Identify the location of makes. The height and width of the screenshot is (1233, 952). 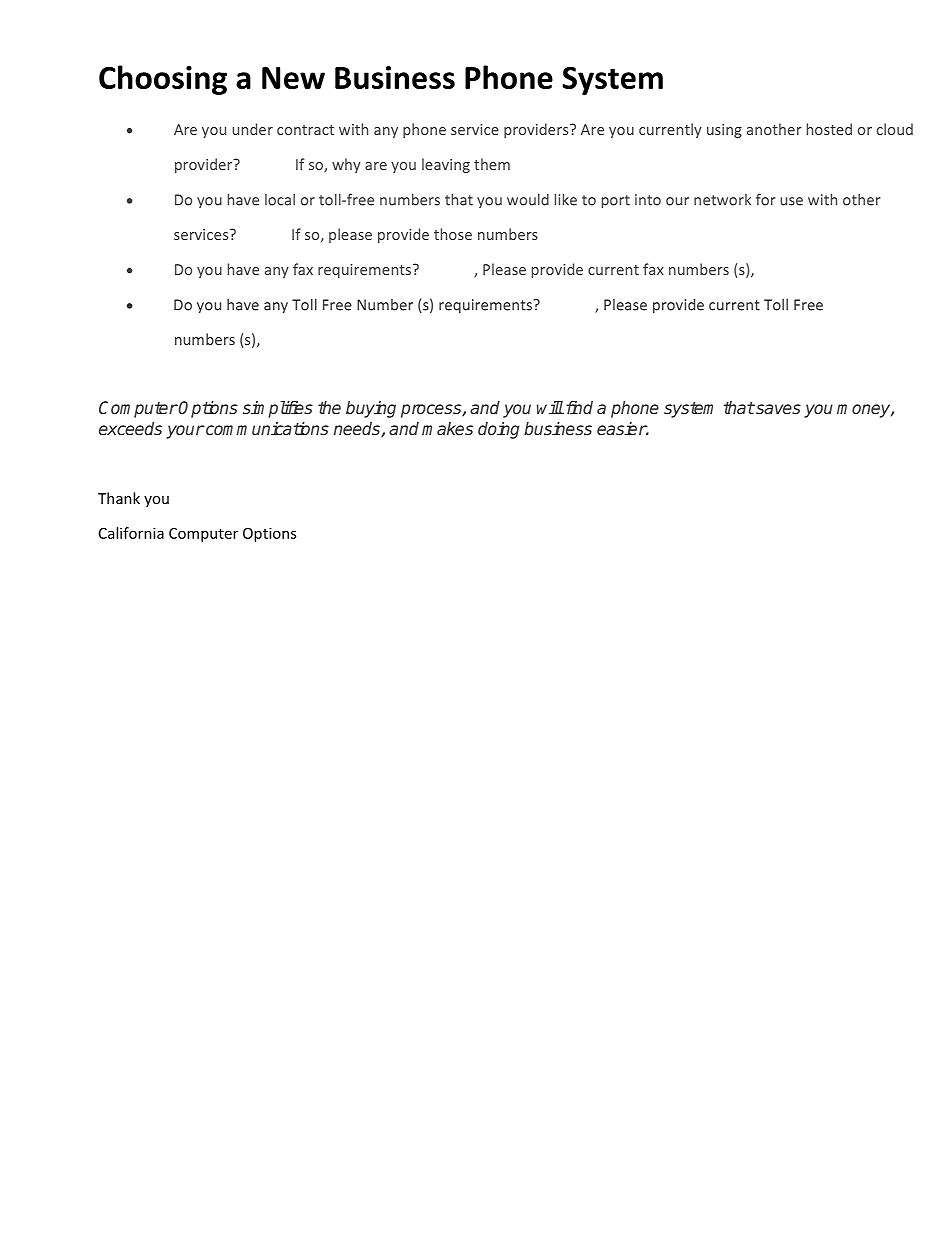
(447, 428).
